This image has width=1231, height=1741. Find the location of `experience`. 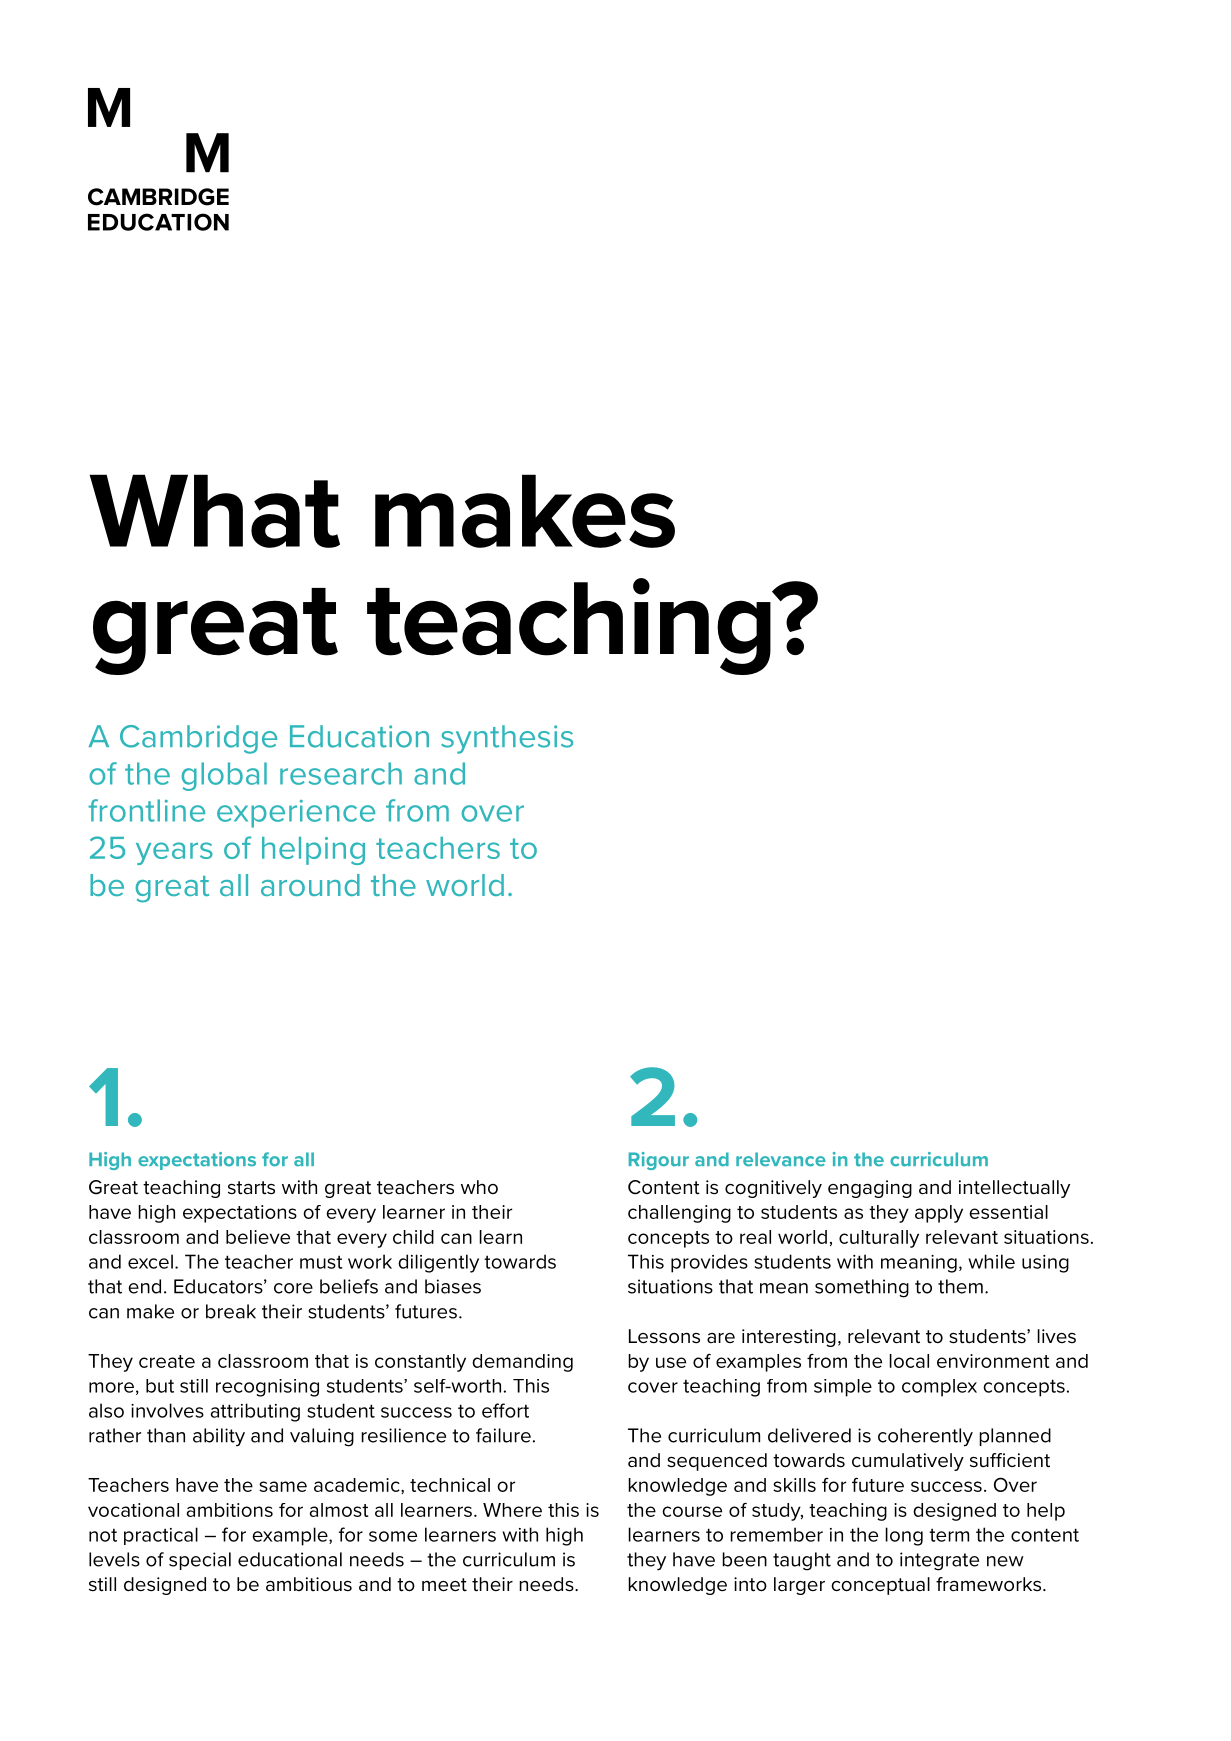

experience is located at coordinates (296, 814).
